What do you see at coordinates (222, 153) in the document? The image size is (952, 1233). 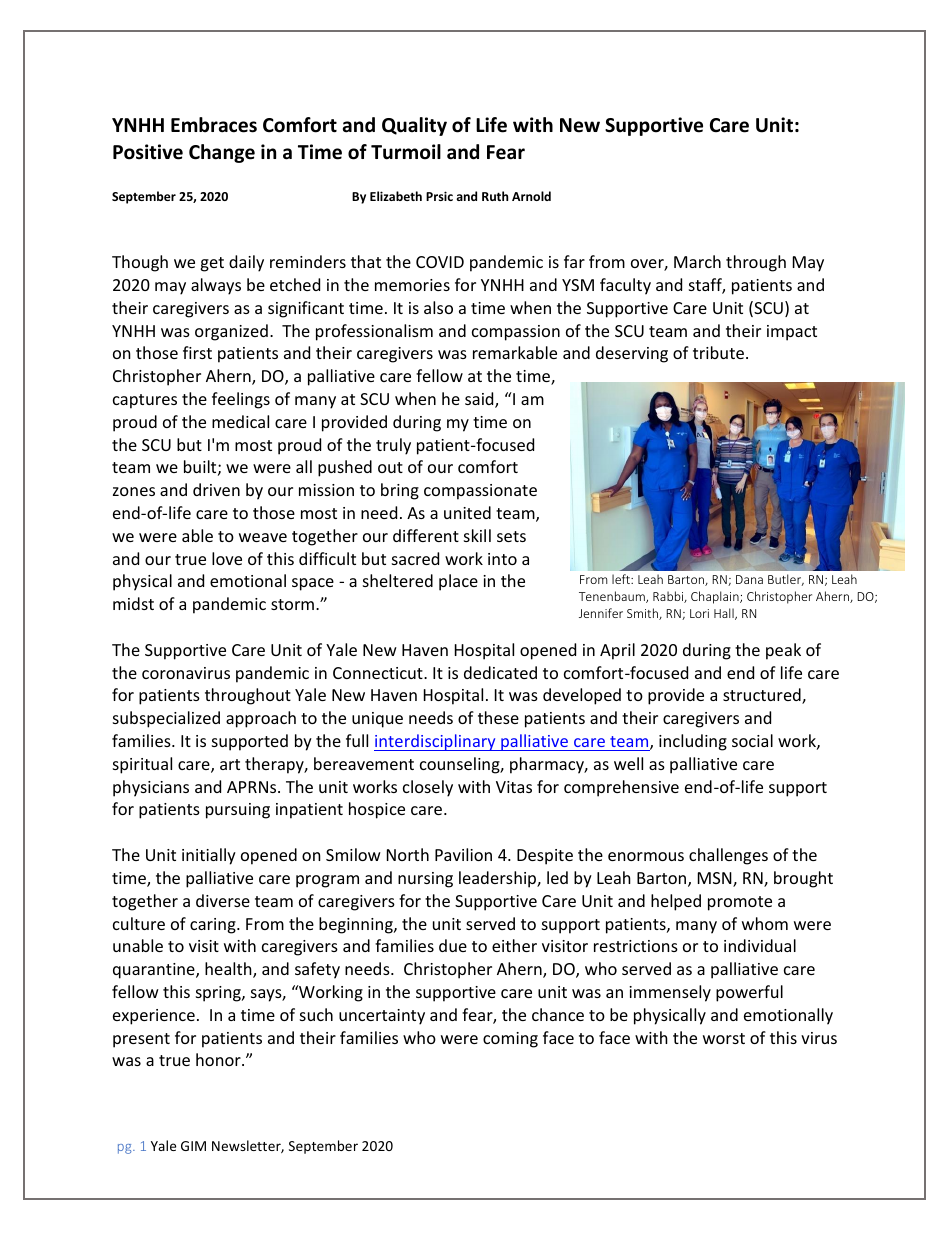 I see `Change` at bounding box center [222, 153].
